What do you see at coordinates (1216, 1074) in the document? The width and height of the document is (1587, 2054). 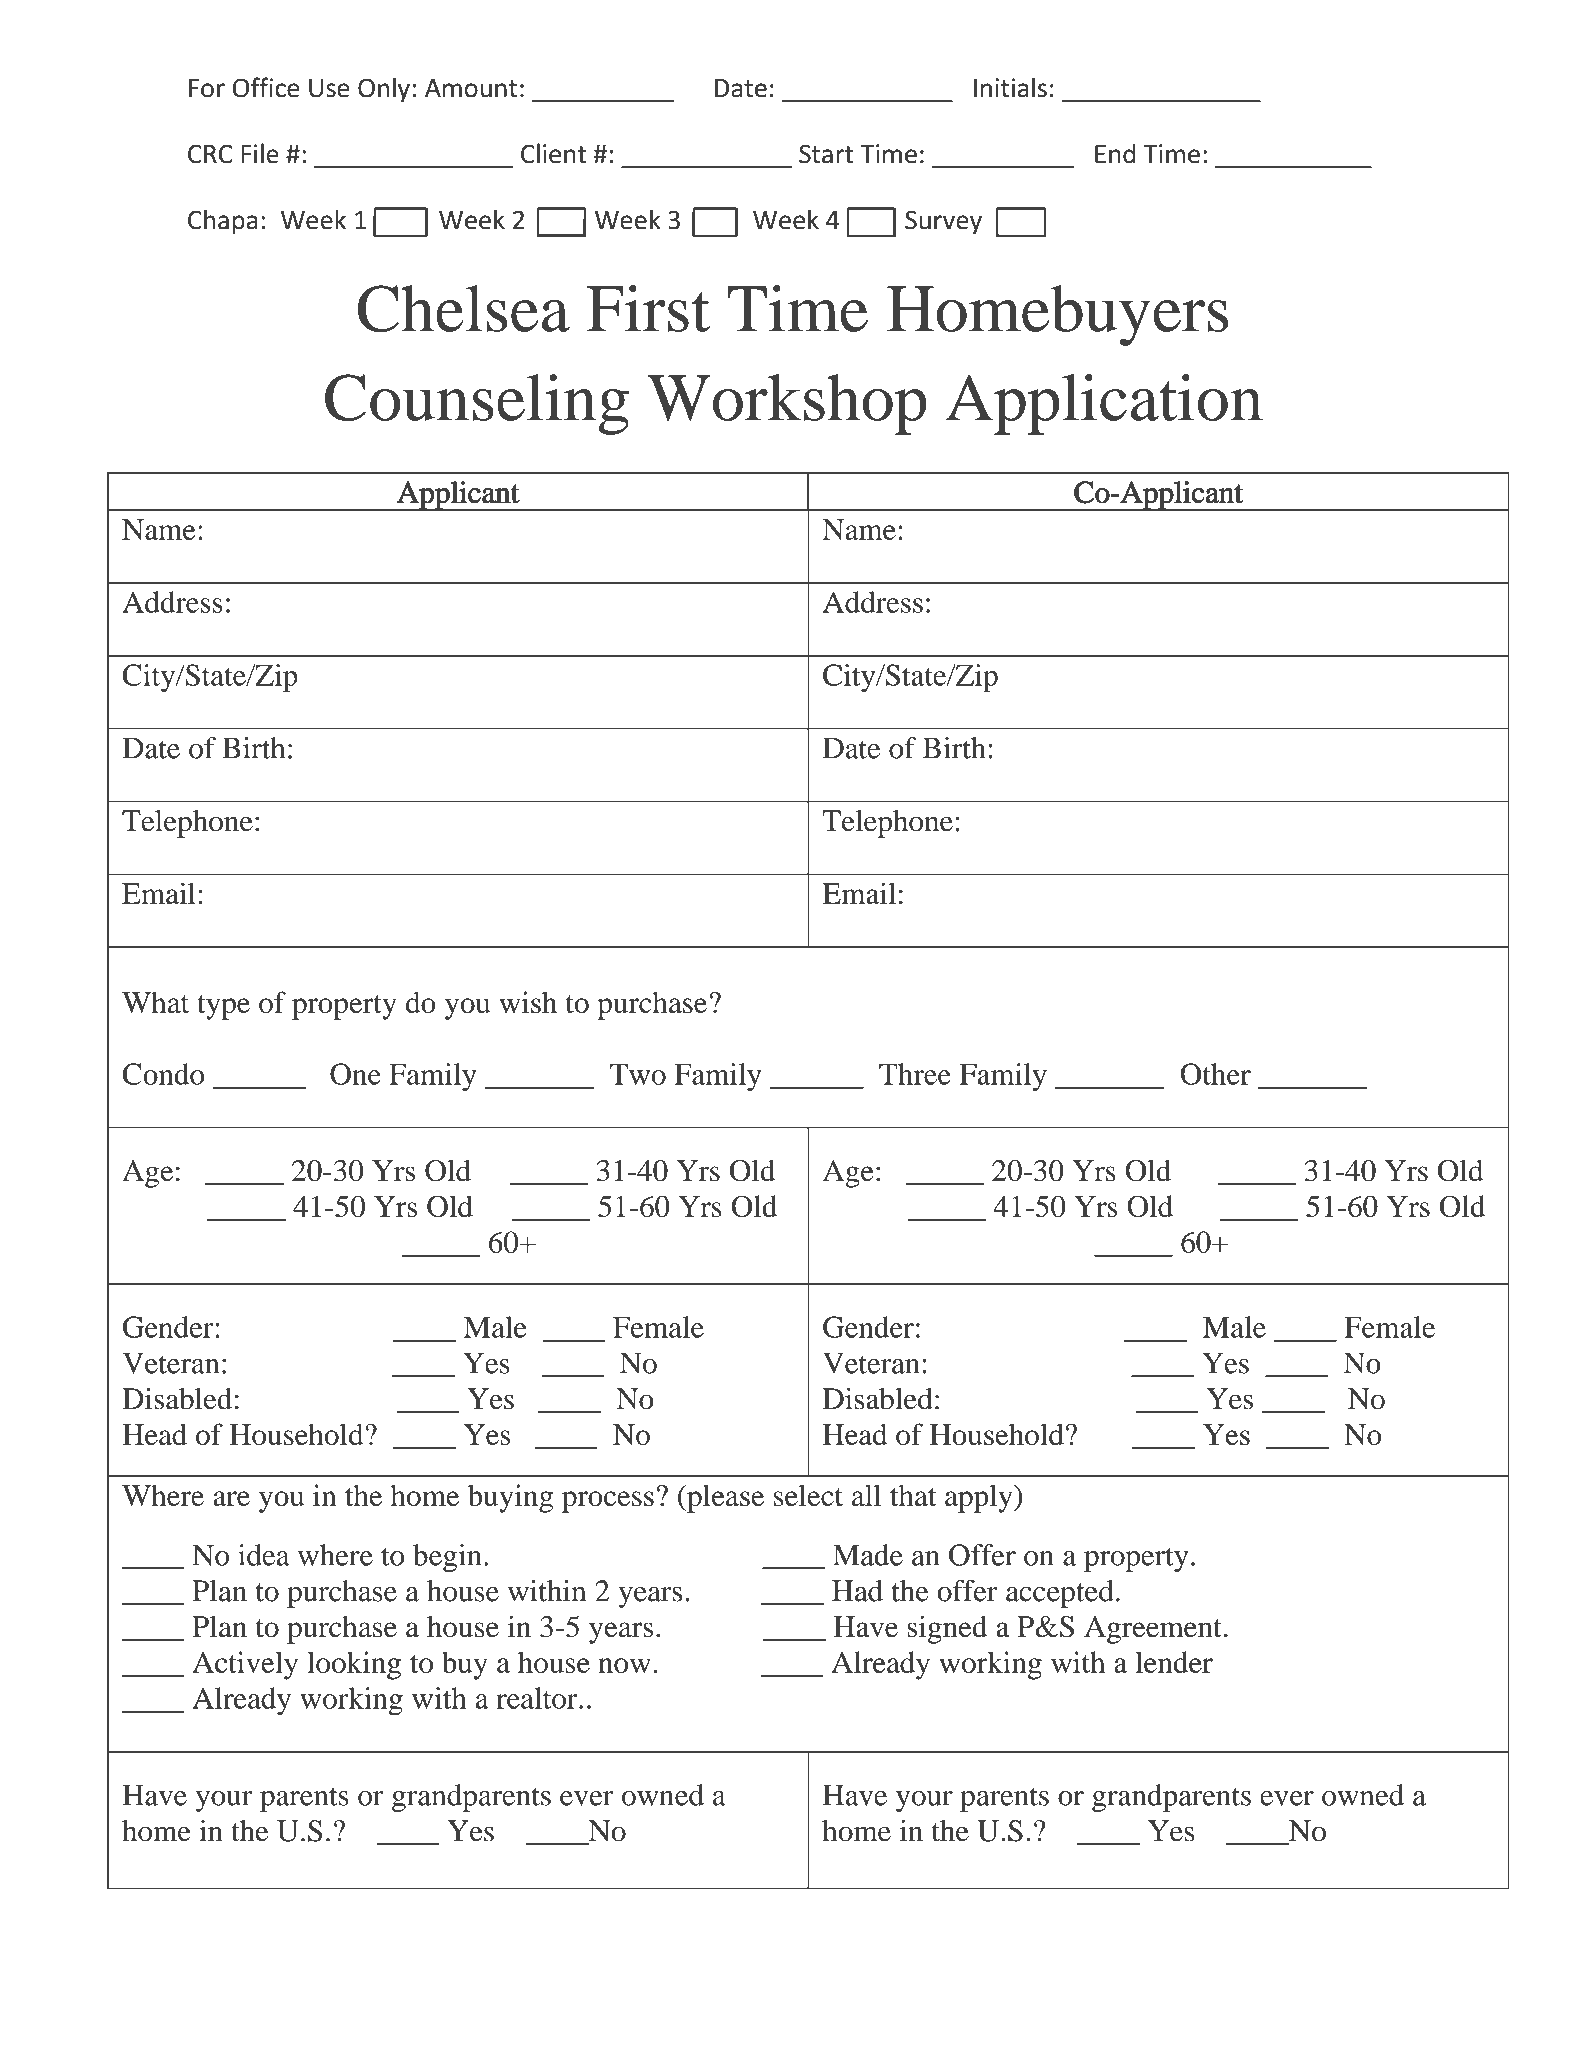 I see `Other` at bounding box center [1216, 1074].
